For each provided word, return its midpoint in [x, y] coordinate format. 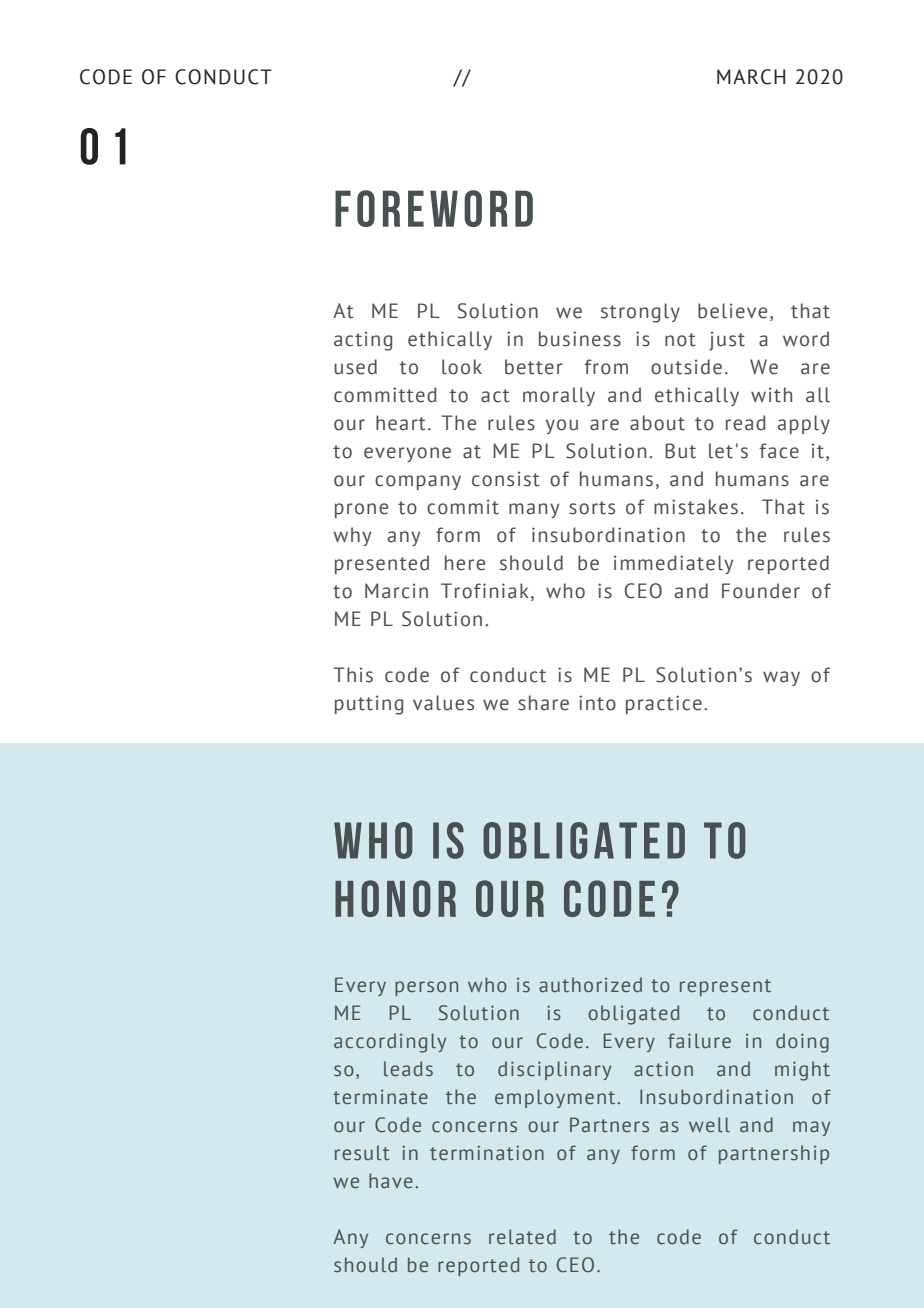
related [522, 1237]
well [709, 1125]
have [391, 1181]
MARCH [751, 77]
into [597, 703]
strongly [640, 313]
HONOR [395, 898]
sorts [592, 508]
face [779, 451]
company [418, 482]
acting [363, 341]
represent [725, 987]
